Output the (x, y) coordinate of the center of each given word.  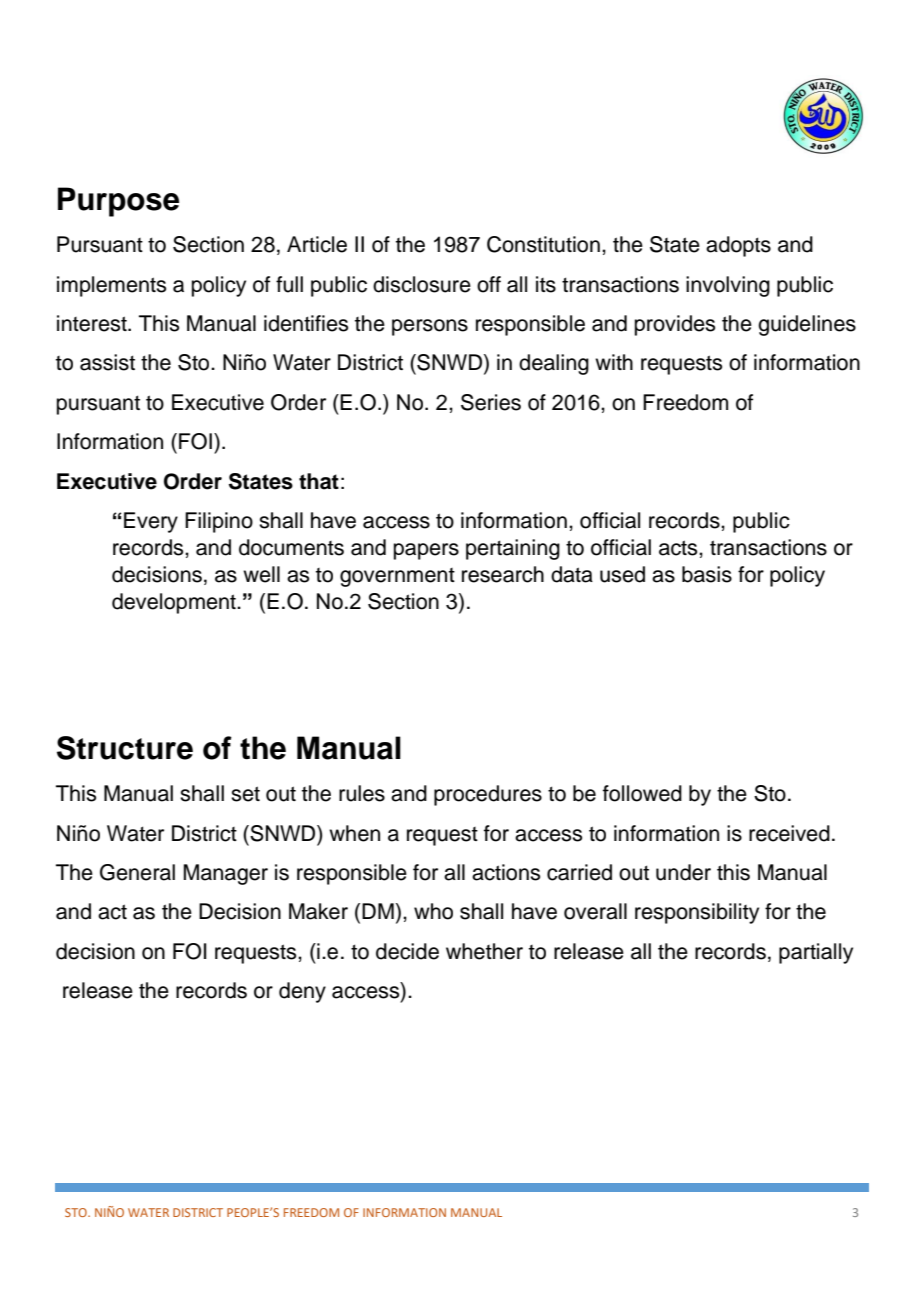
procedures (488, 795)
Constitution (543, 244)
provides (675, 325)
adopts (738, 246)
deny (302, 992)
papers (426, 551)
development (175, 603)
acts (679, 548)
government (397, 577)
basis (707, 574)
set (245, 794)
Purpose (118, 202)
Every (151, 522)
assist (107, 362)
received (789, 833)
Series (491, 402)
